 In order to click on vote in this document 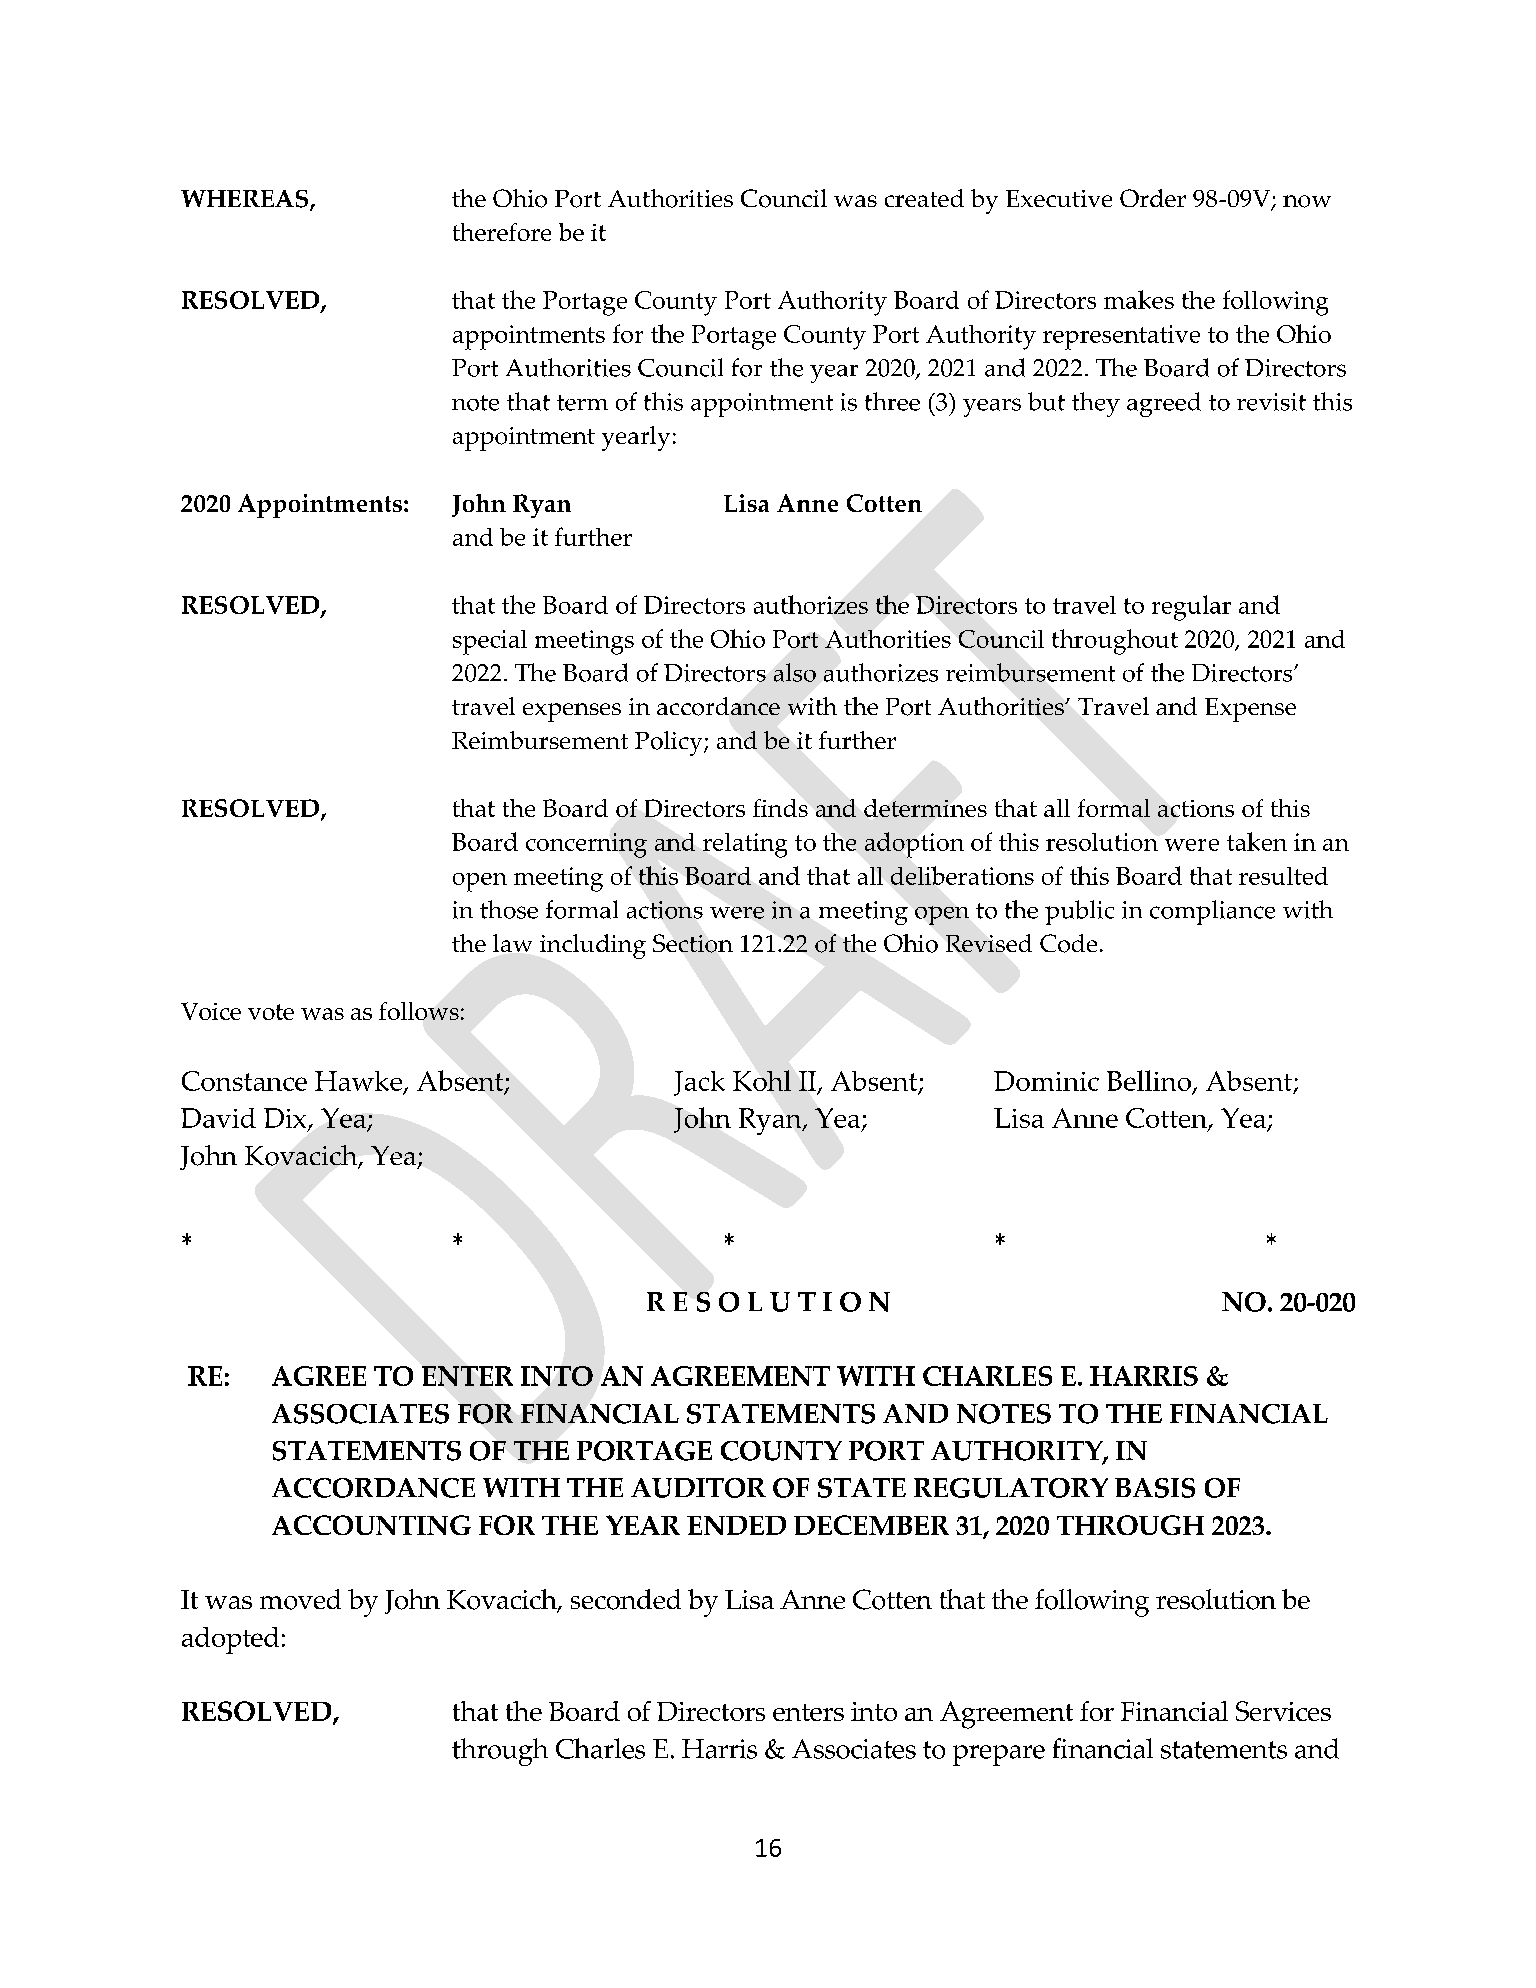, I will do `click(271, 1012)`.
